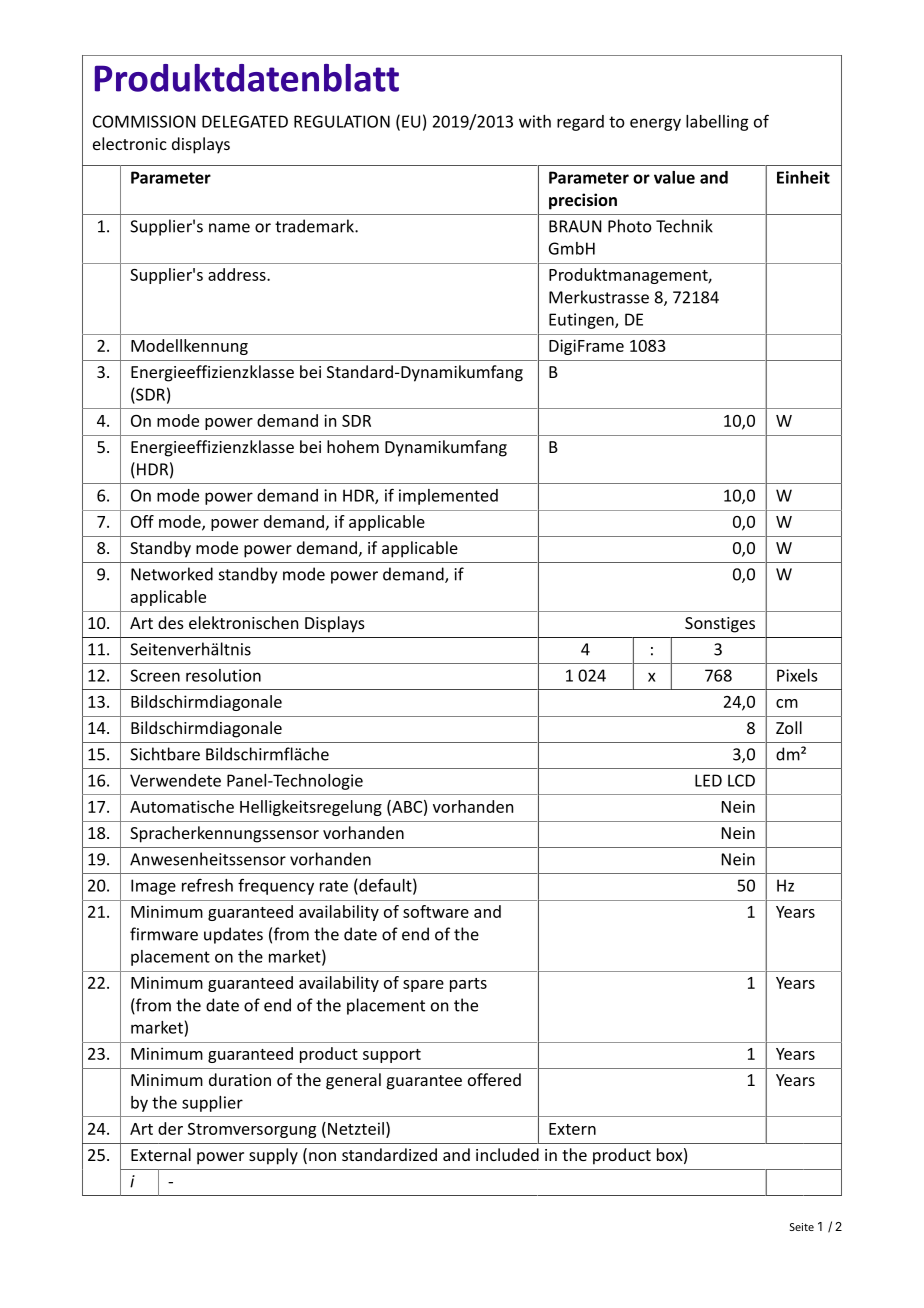 The height and width of the screenshot is (1308, 924). What do you see at coordinates (245, 121) in the screenshot?
I see `DELEGATED` at bounding box center [245, 121].
